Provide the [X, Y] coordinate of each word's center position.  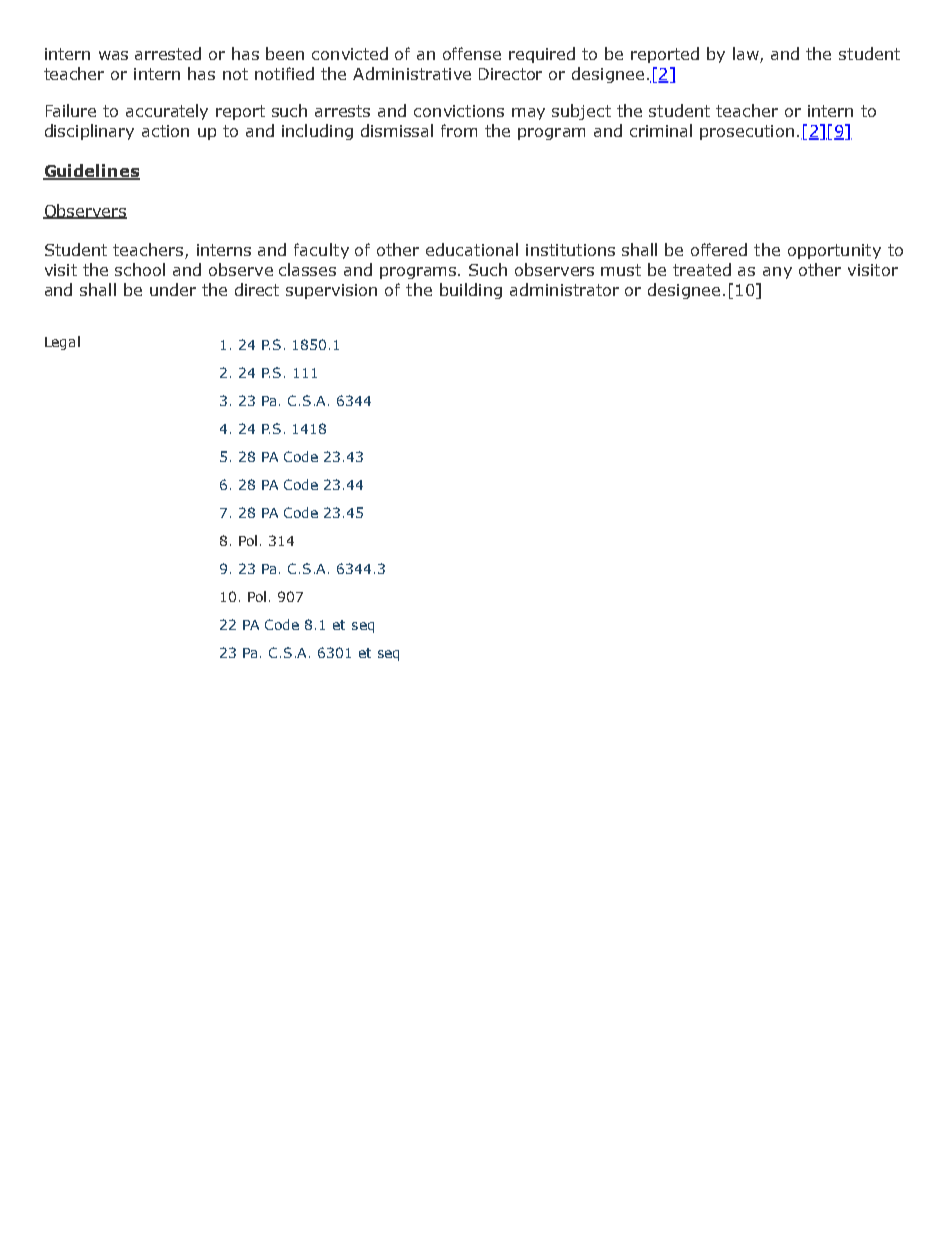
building [471, 291]
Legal [62, 343]
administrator [564, 289]
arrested [168, 53]
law [747, 55]
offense [472, 53]
